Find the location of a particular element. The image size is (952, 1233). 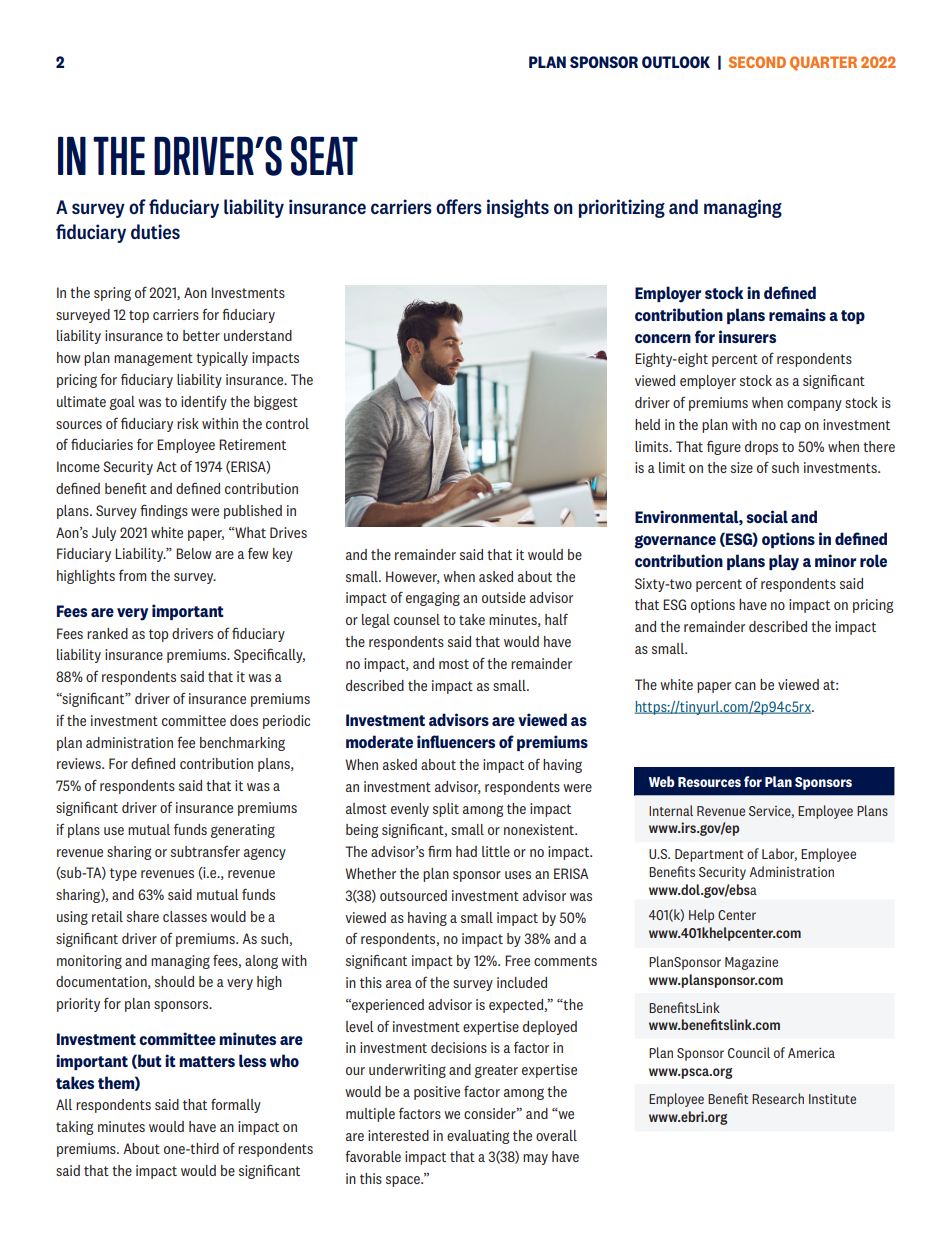

offers is located at coordinates (459, 206).
